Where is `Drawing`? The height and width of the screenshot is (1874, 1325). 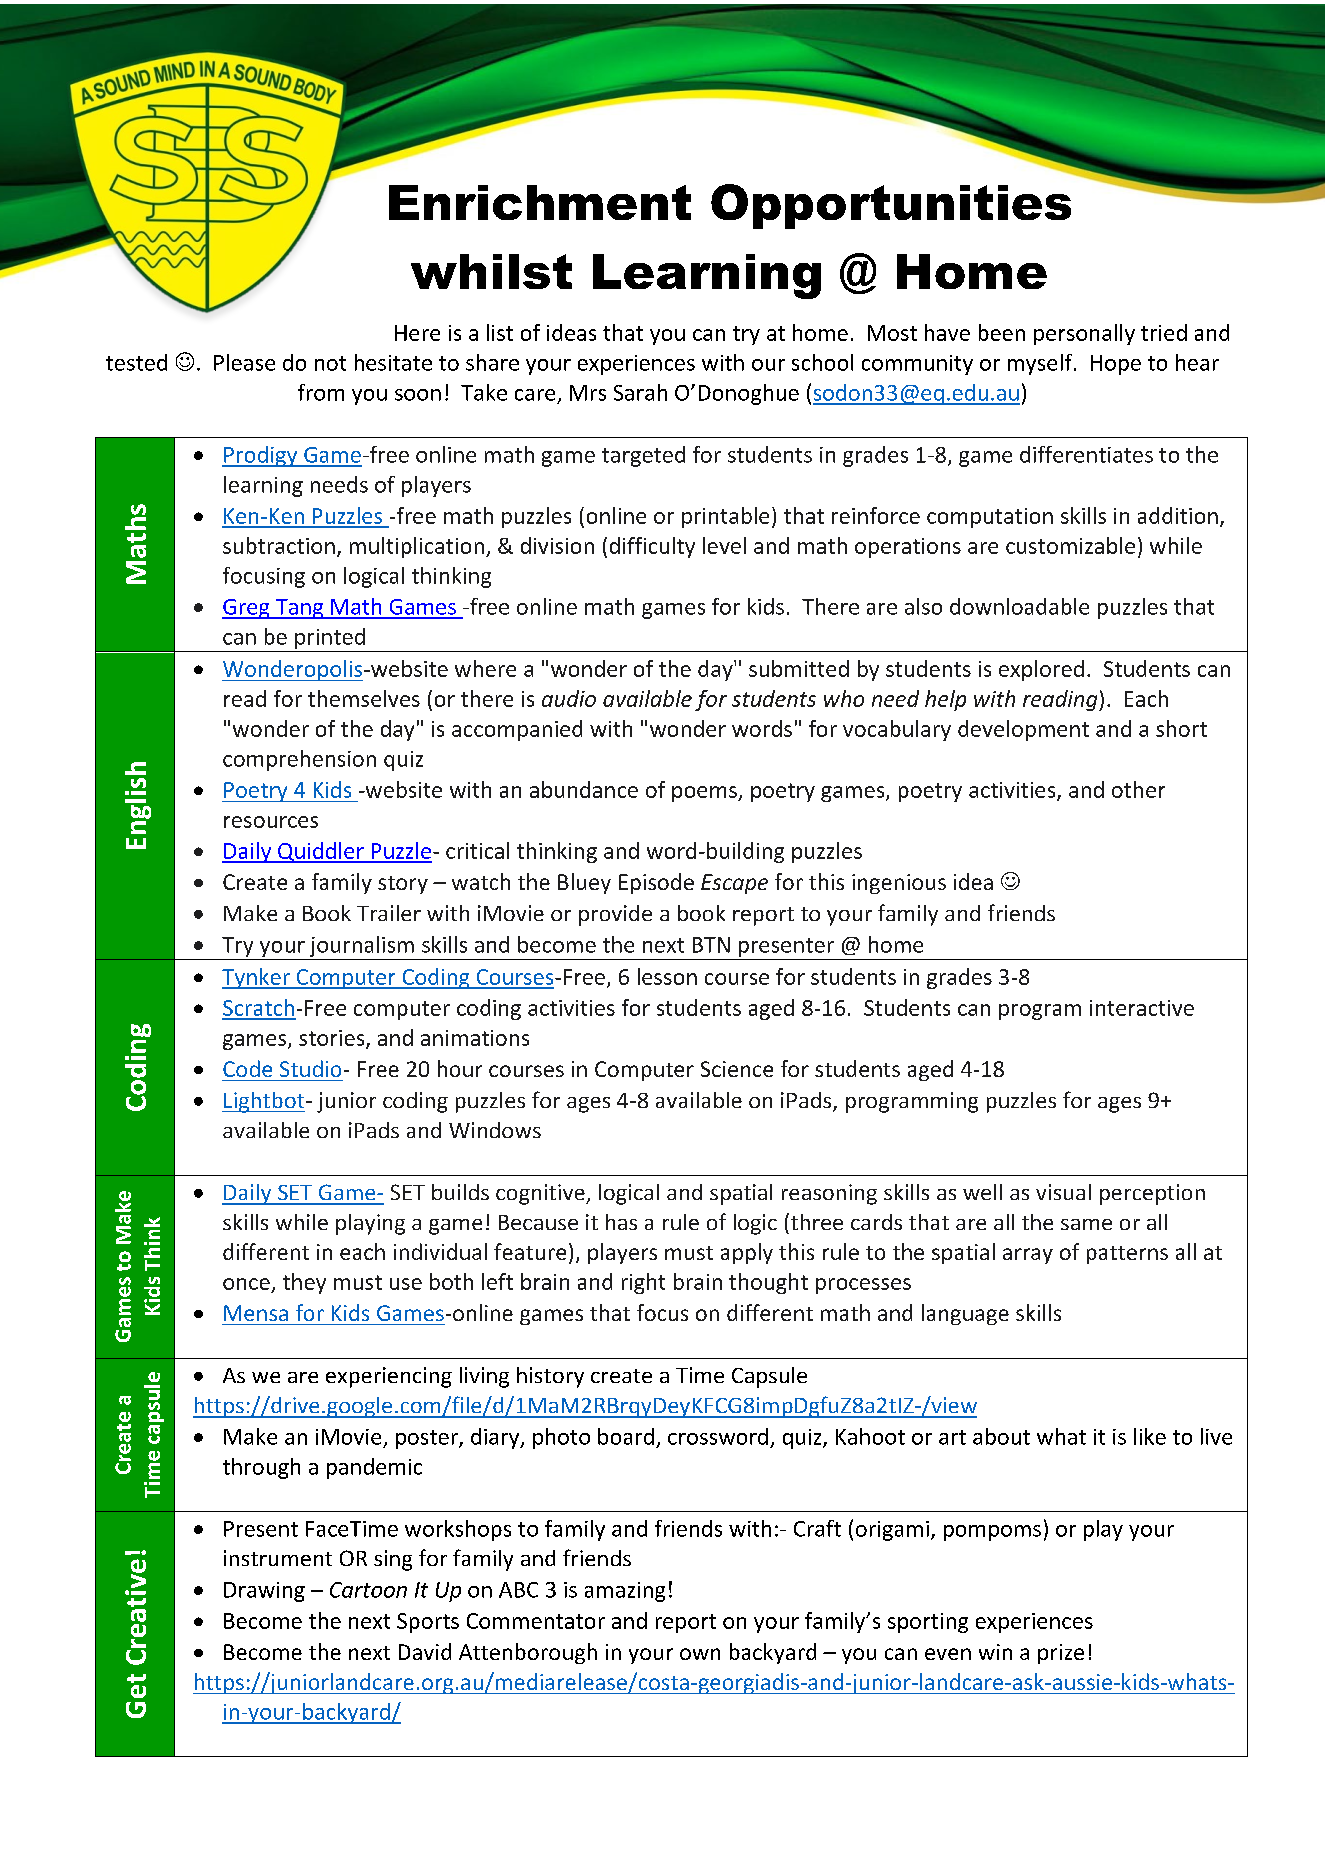 Drawing is located at coordinates (264, 1592).
